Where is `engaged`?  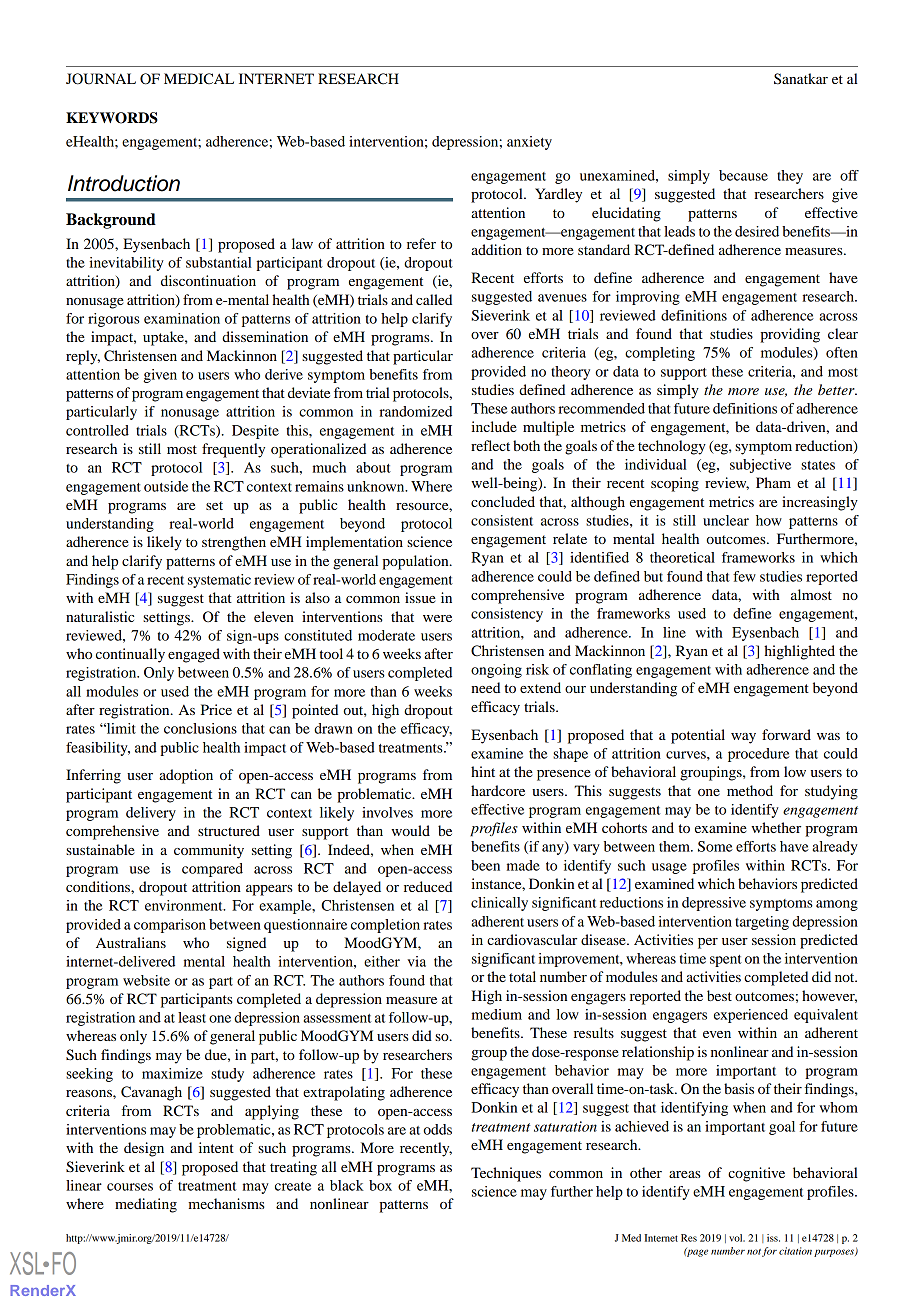 engaged is located at coordinates (194, 655).
